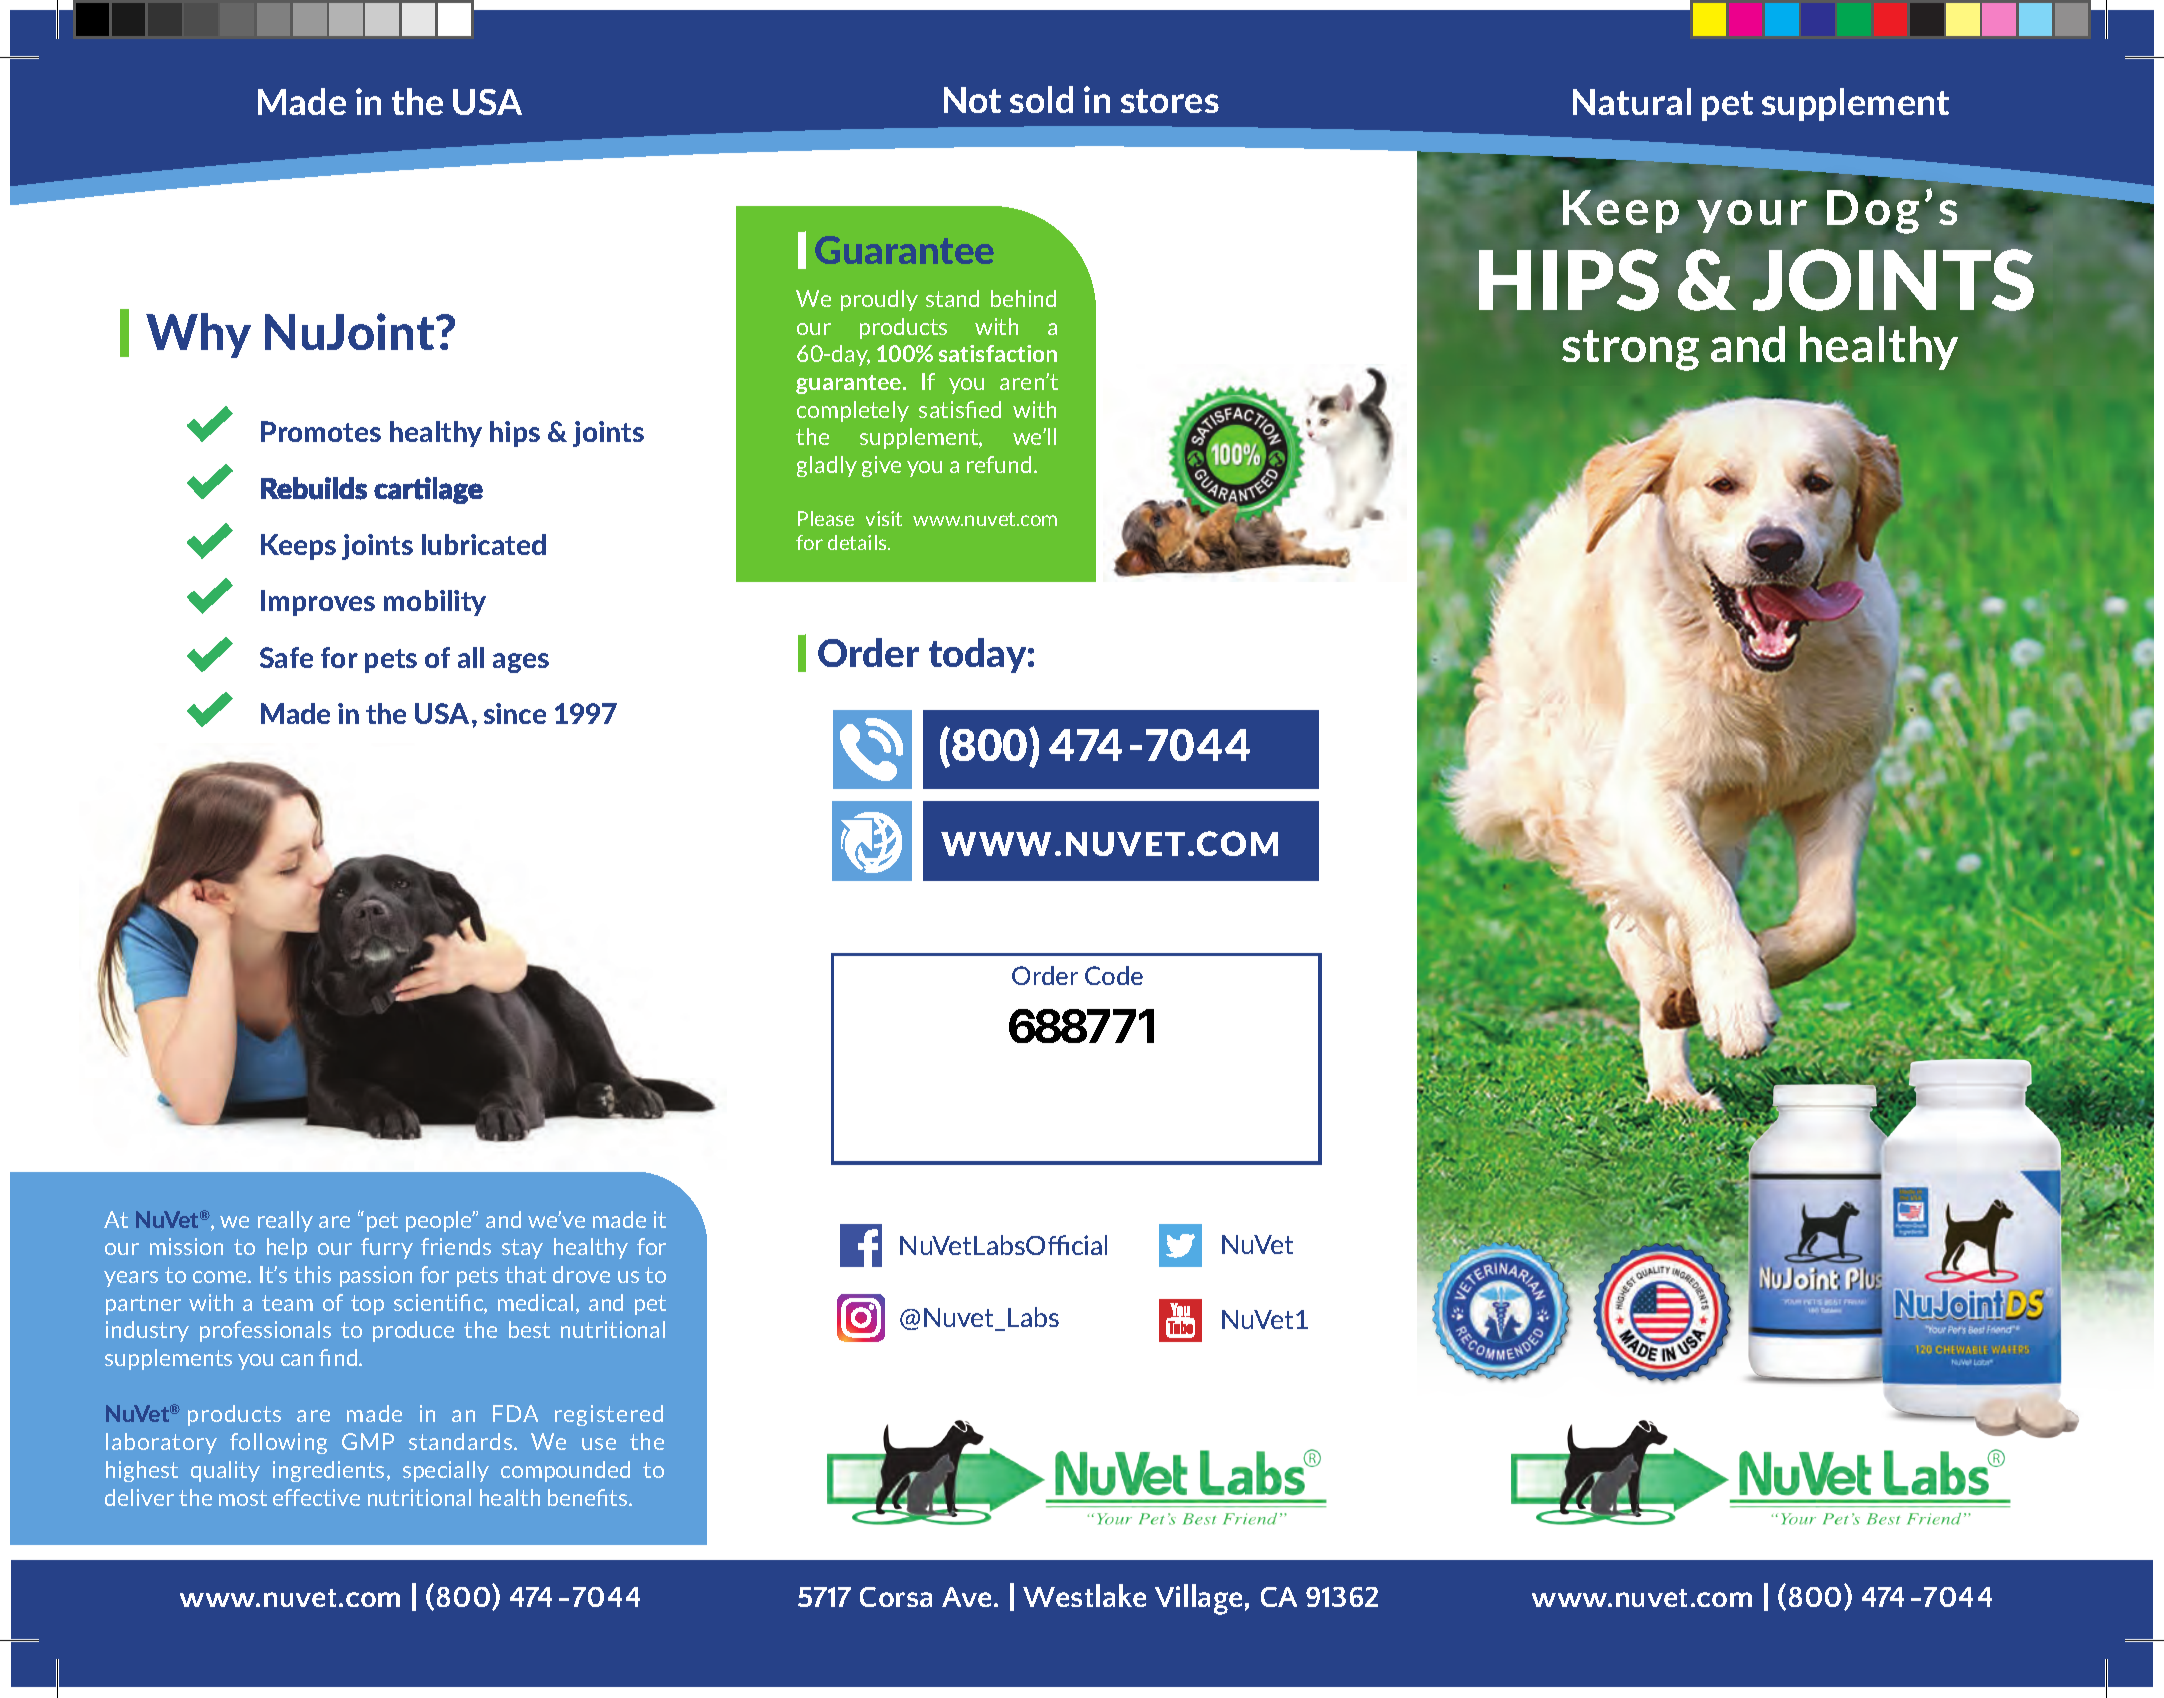 The width and height of the page is (2164, 1698). Describe the element at coordinates (1632, 101) in the page. I see `Natural` at that location.
